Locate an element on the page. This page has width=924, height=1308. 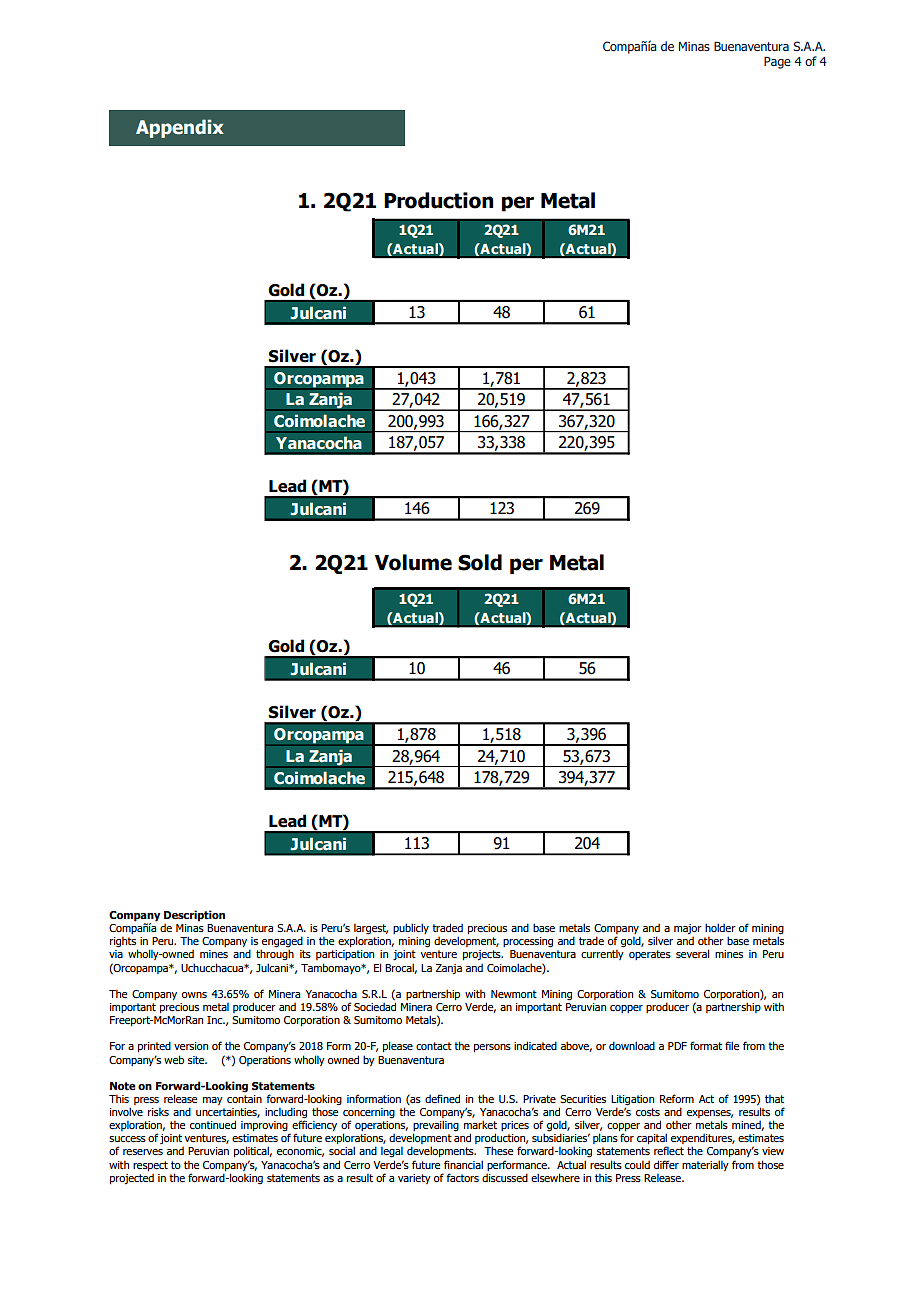
several is located at coordinates (692, 953).
